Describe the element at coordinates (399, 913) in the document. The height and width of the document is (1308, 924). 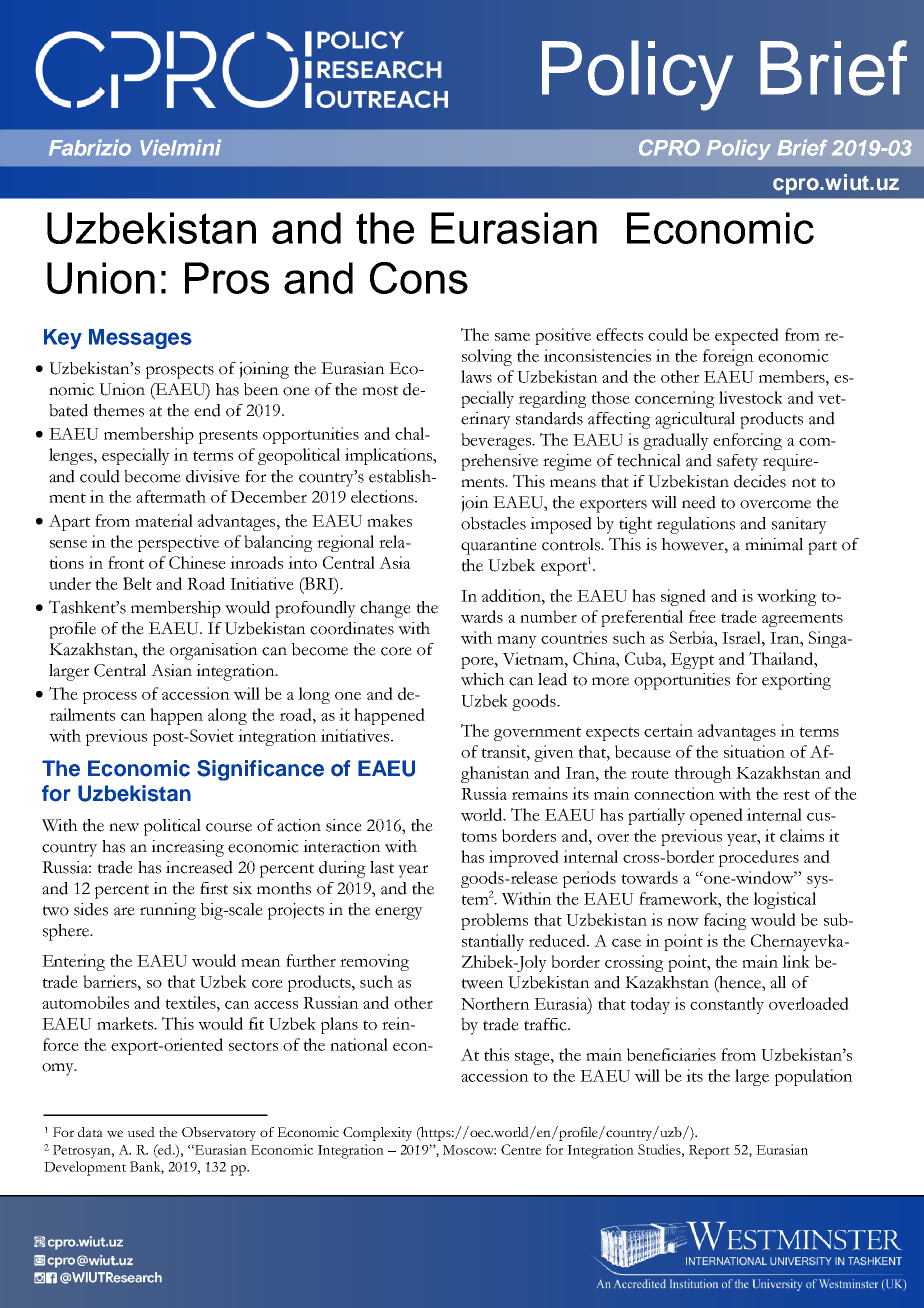
I see `energy` at that location.
